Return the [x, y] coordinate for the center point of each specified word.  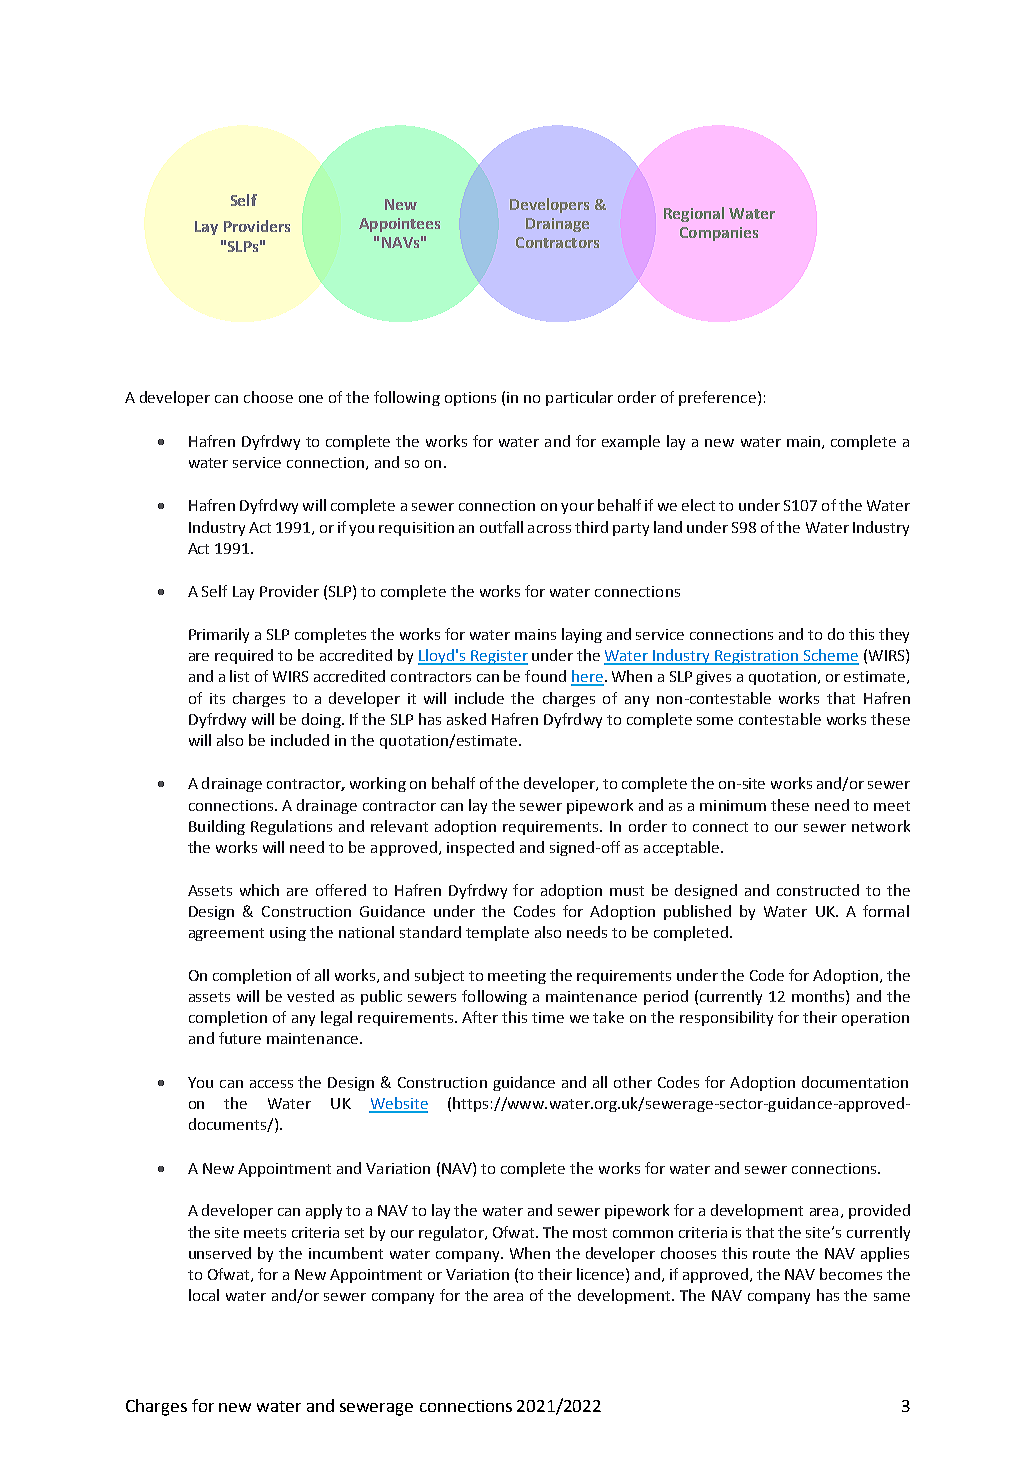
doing [322, 720]
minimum [733, 805]
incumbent [346, 1253]
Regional [694, 214]
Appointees [399, 225]
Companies [719, 234]
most [590, 1233]
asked [466, 719]
